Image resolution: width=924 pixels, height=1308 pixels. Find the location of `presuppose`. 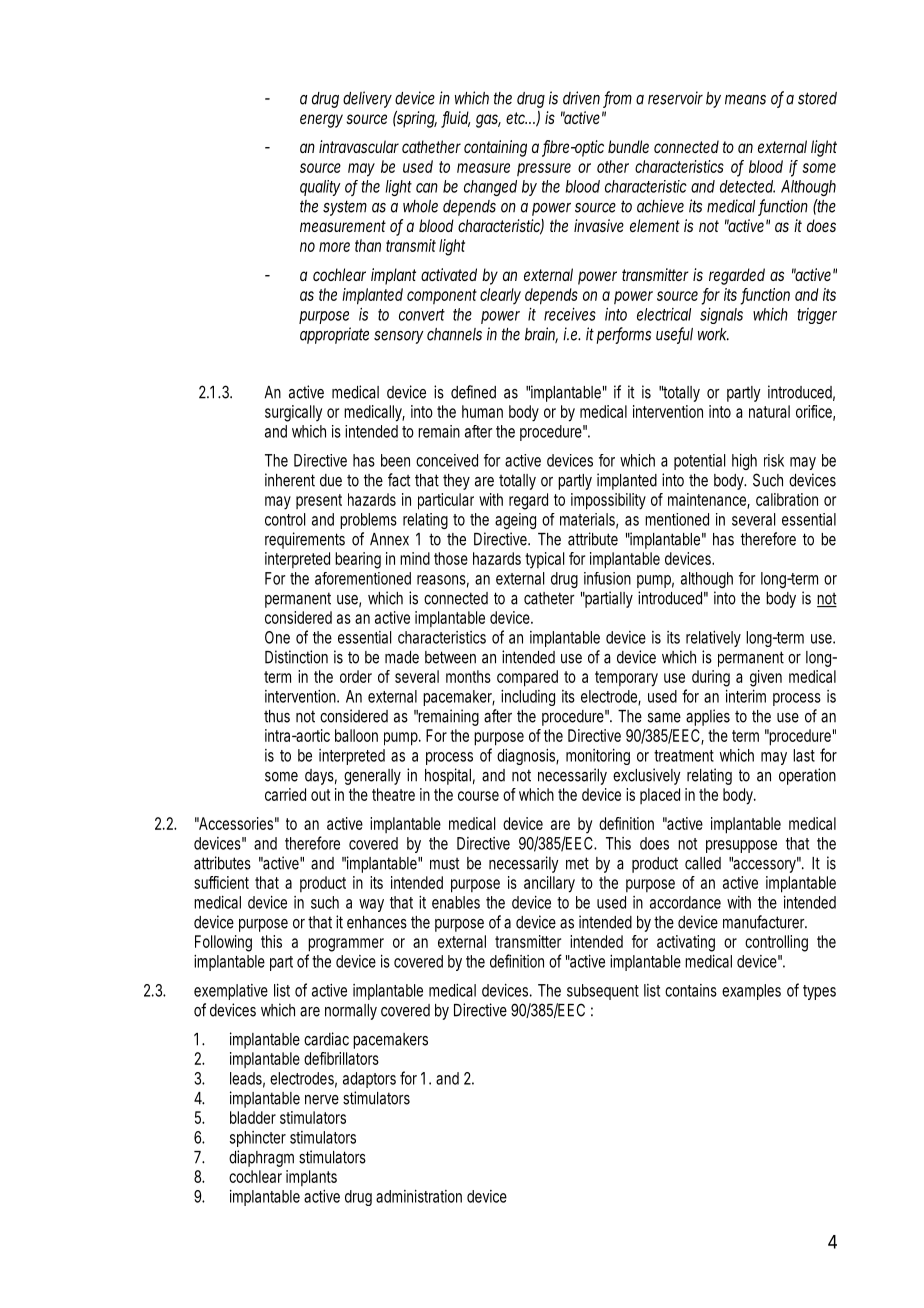

presuppose is located at coordinates (741, 846).
